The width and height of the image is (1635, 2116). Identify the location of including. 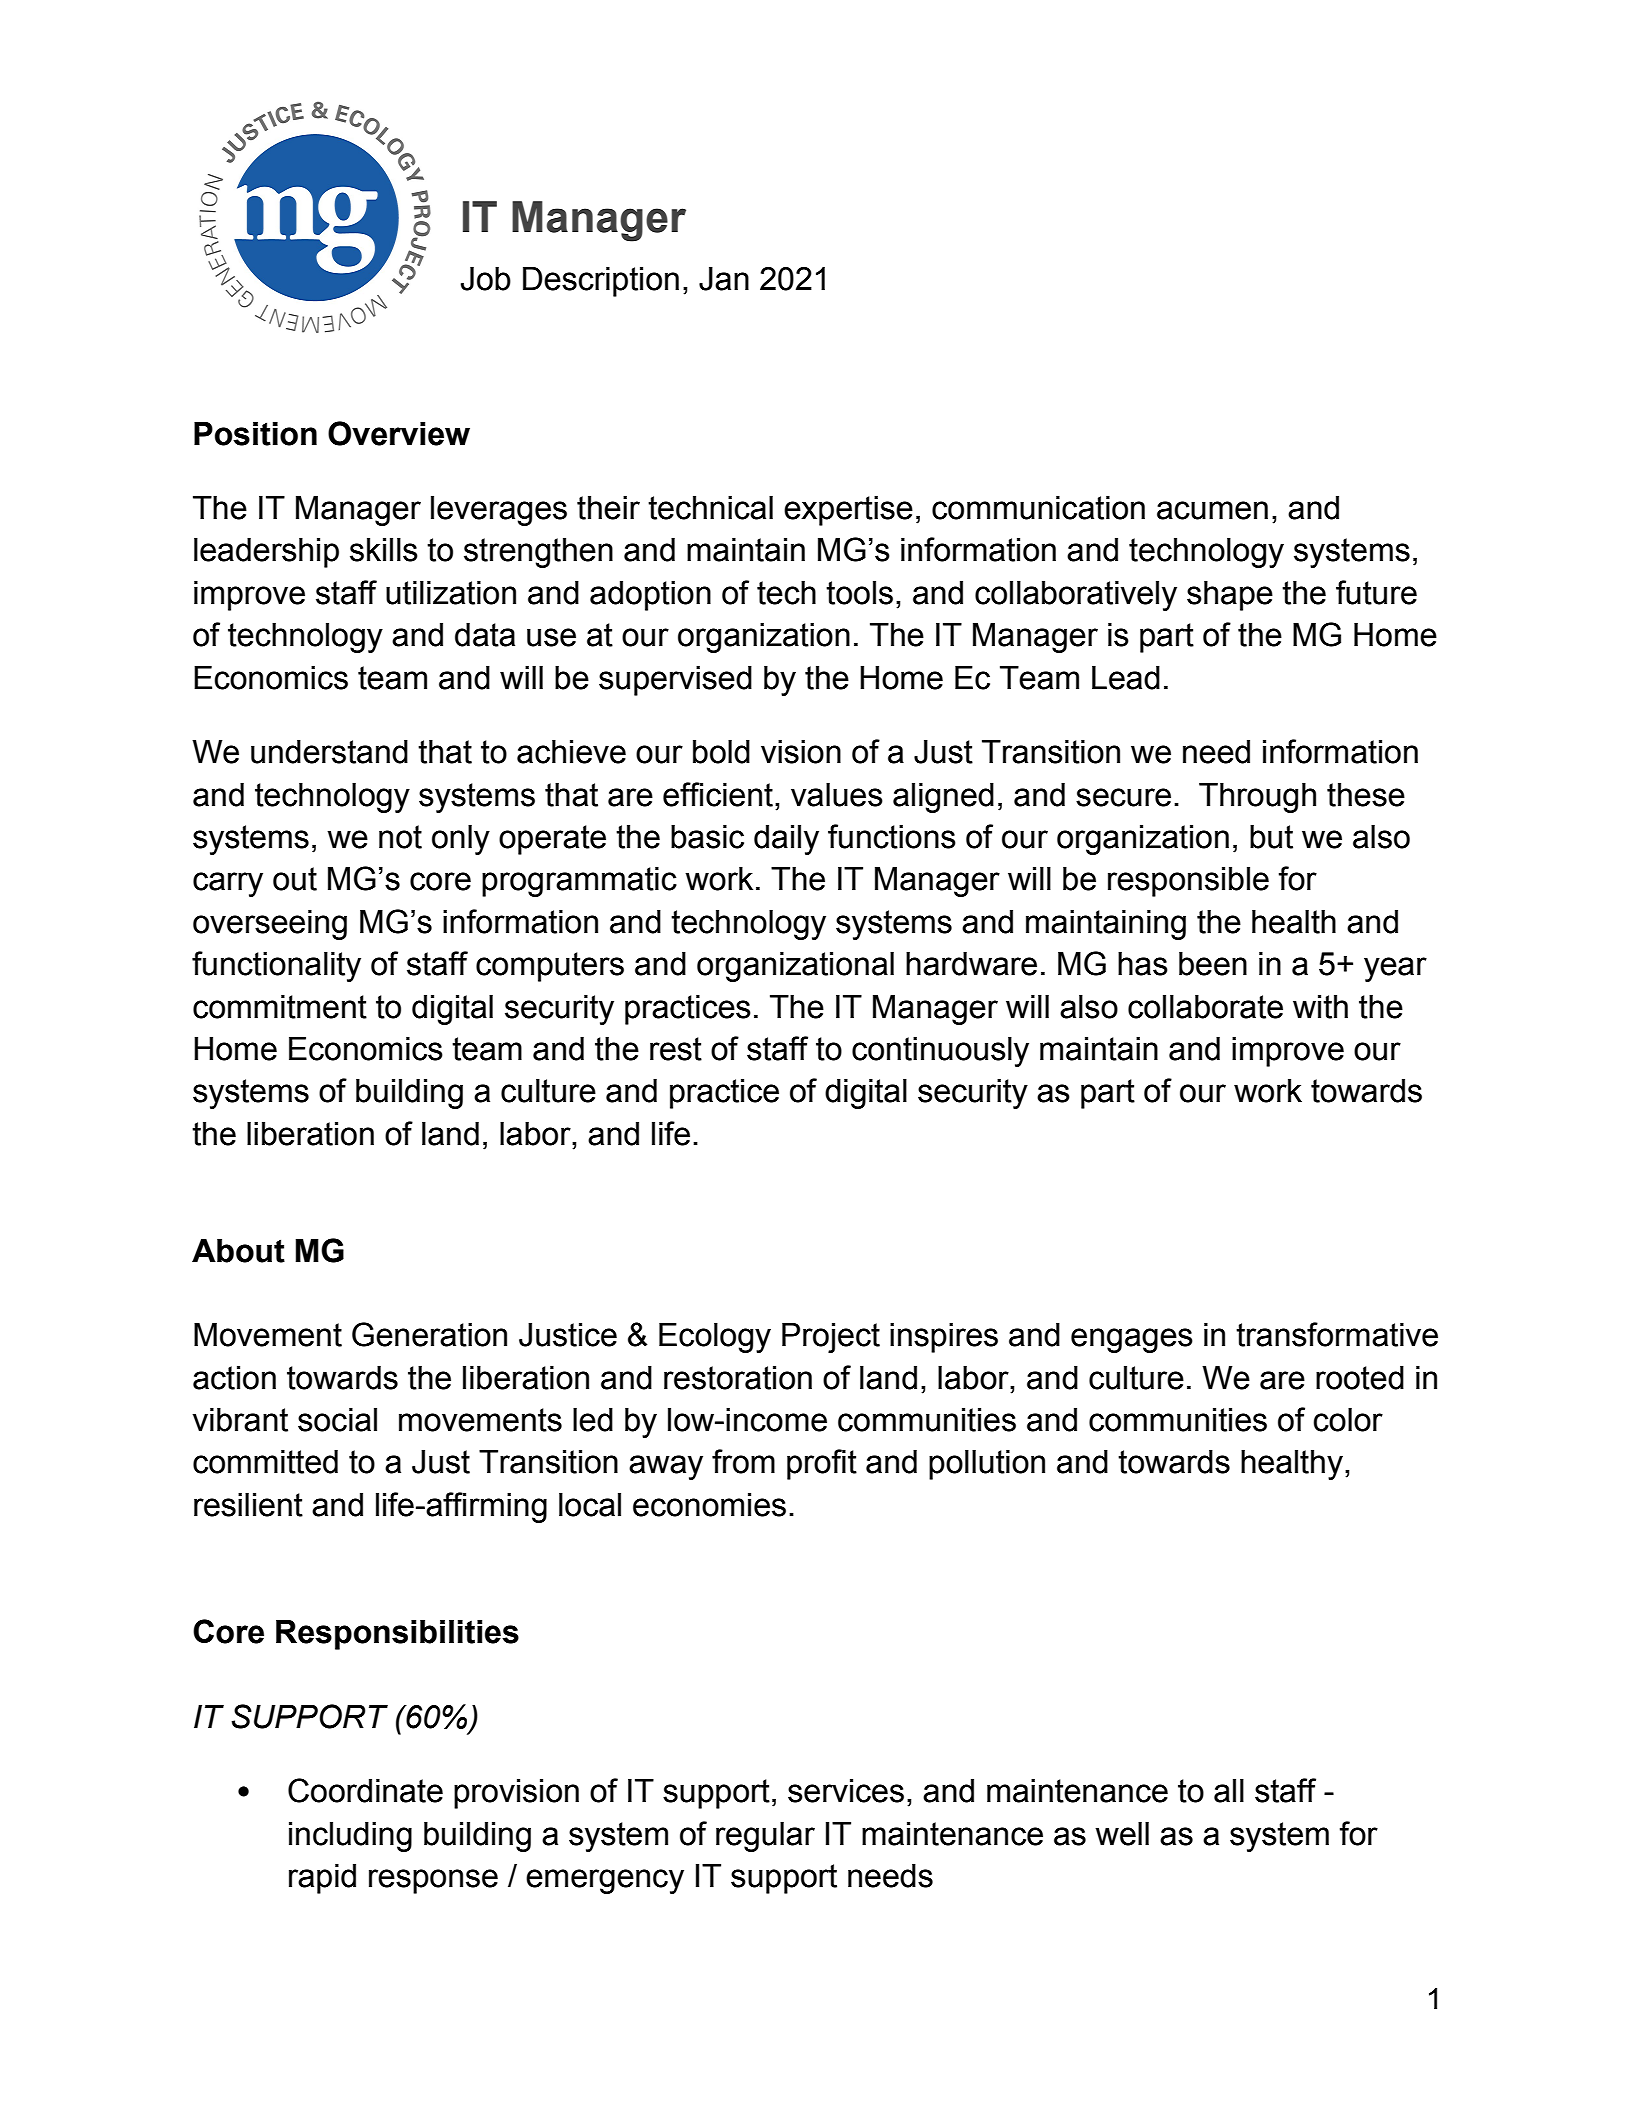
(350, 1837).
